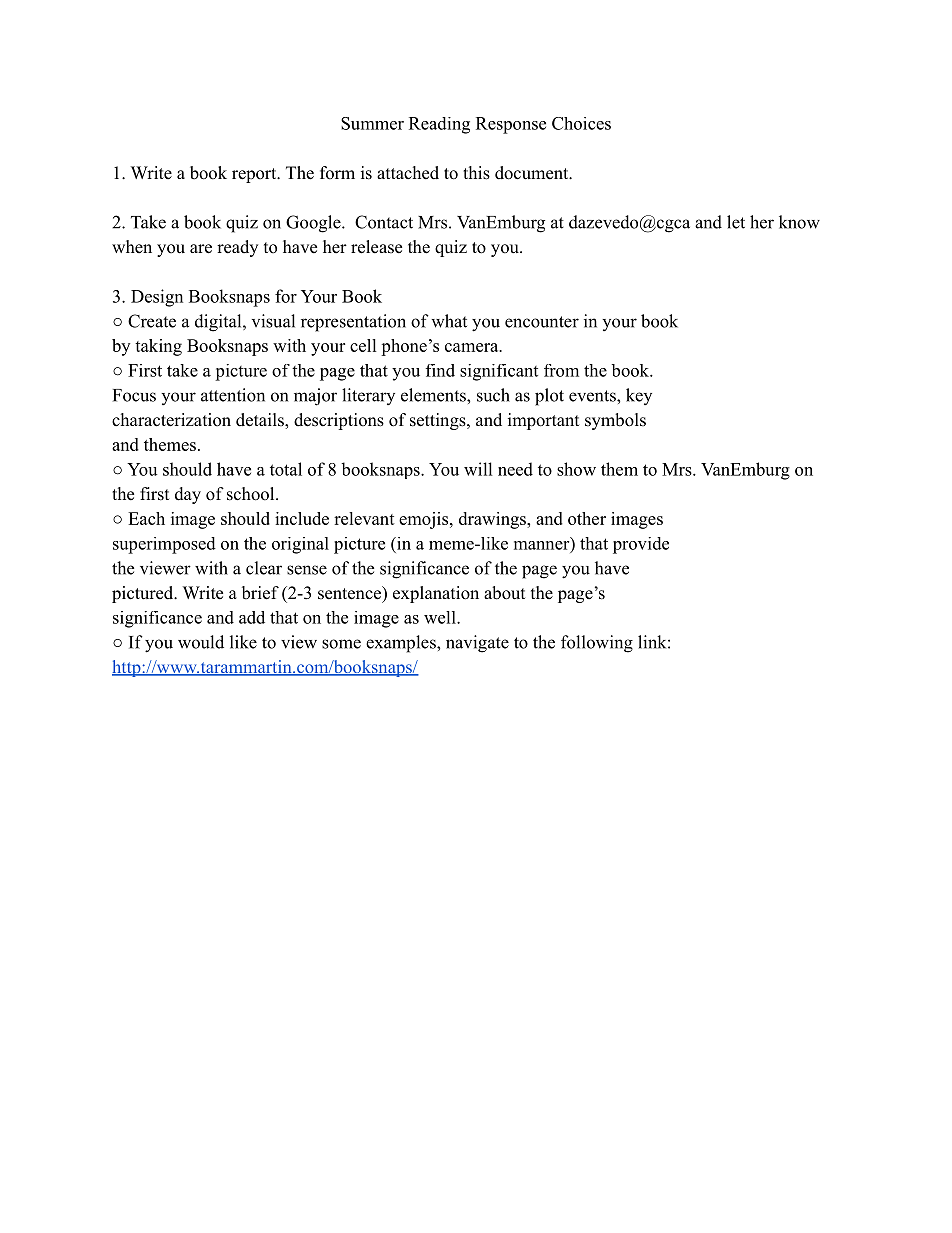 This image has height=1233, width=952. What do you see at coordinates (188, 495) in the image?
I see `day` at bounding box center [188, 495].
